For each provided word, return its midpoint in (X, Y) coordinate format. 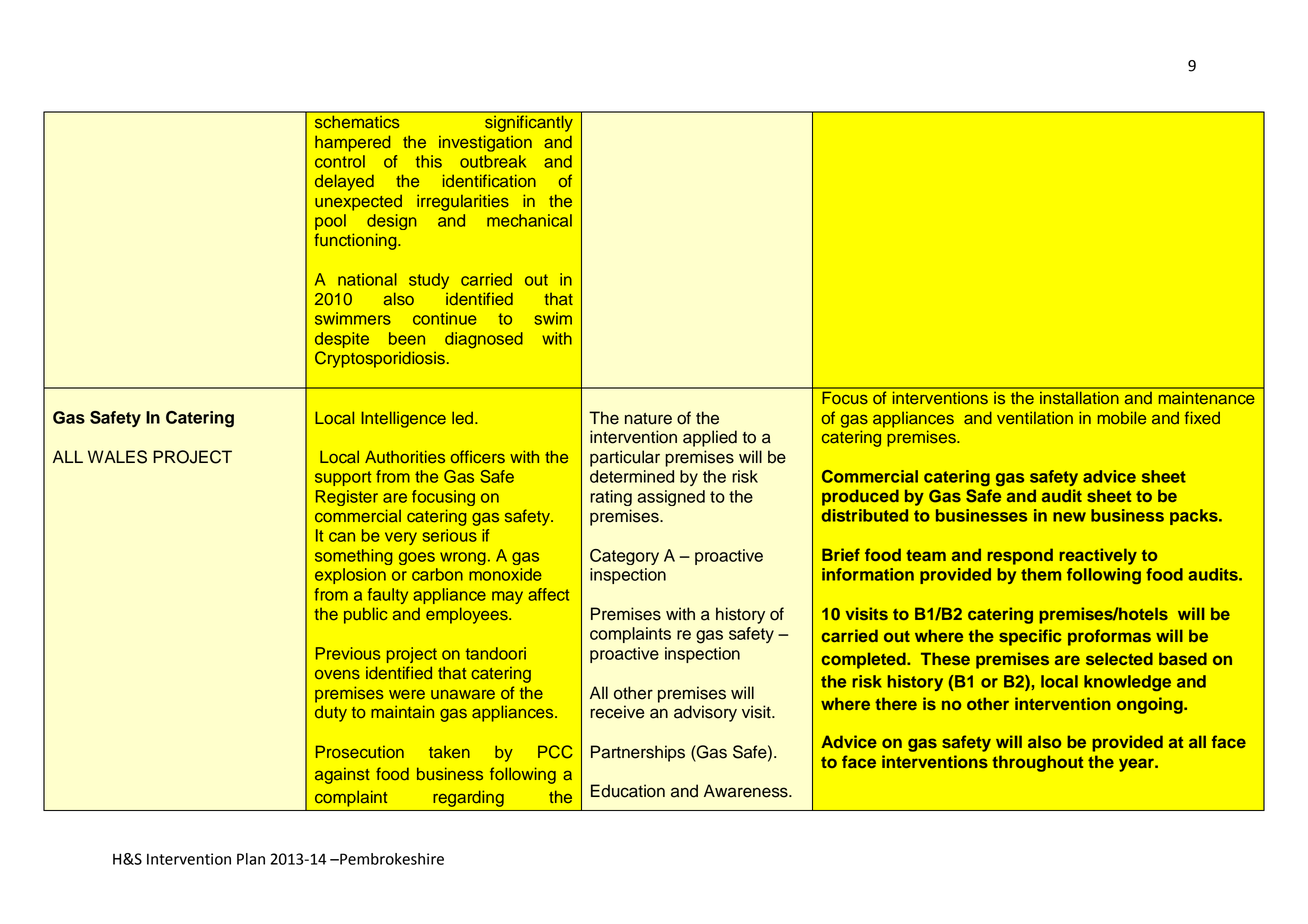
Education (628, 791)
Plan (251, 859)
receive (617, 712)
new (1069, 517)
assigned (671, 498)
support (343, 478)
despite (342, 340)
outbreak (493, 161)
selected (1119, 658)
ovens (337, 675)
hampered (352, 143)
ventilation (1035, 418)
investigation (485, 143)
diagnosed (484, 340)
